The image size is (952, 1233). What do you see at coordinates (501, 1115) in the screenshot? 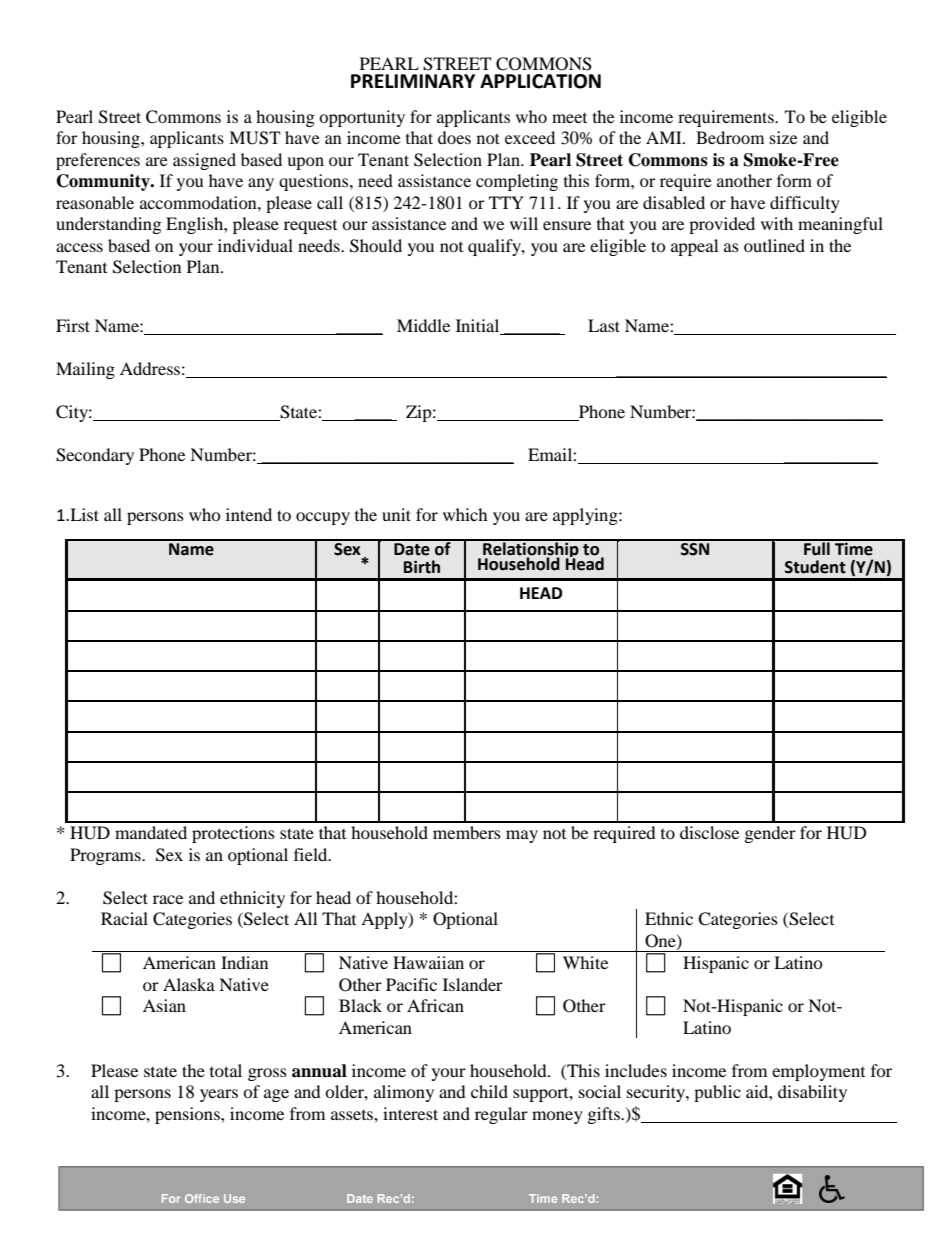
I see `regular` at bounding box center [501, 1115].
